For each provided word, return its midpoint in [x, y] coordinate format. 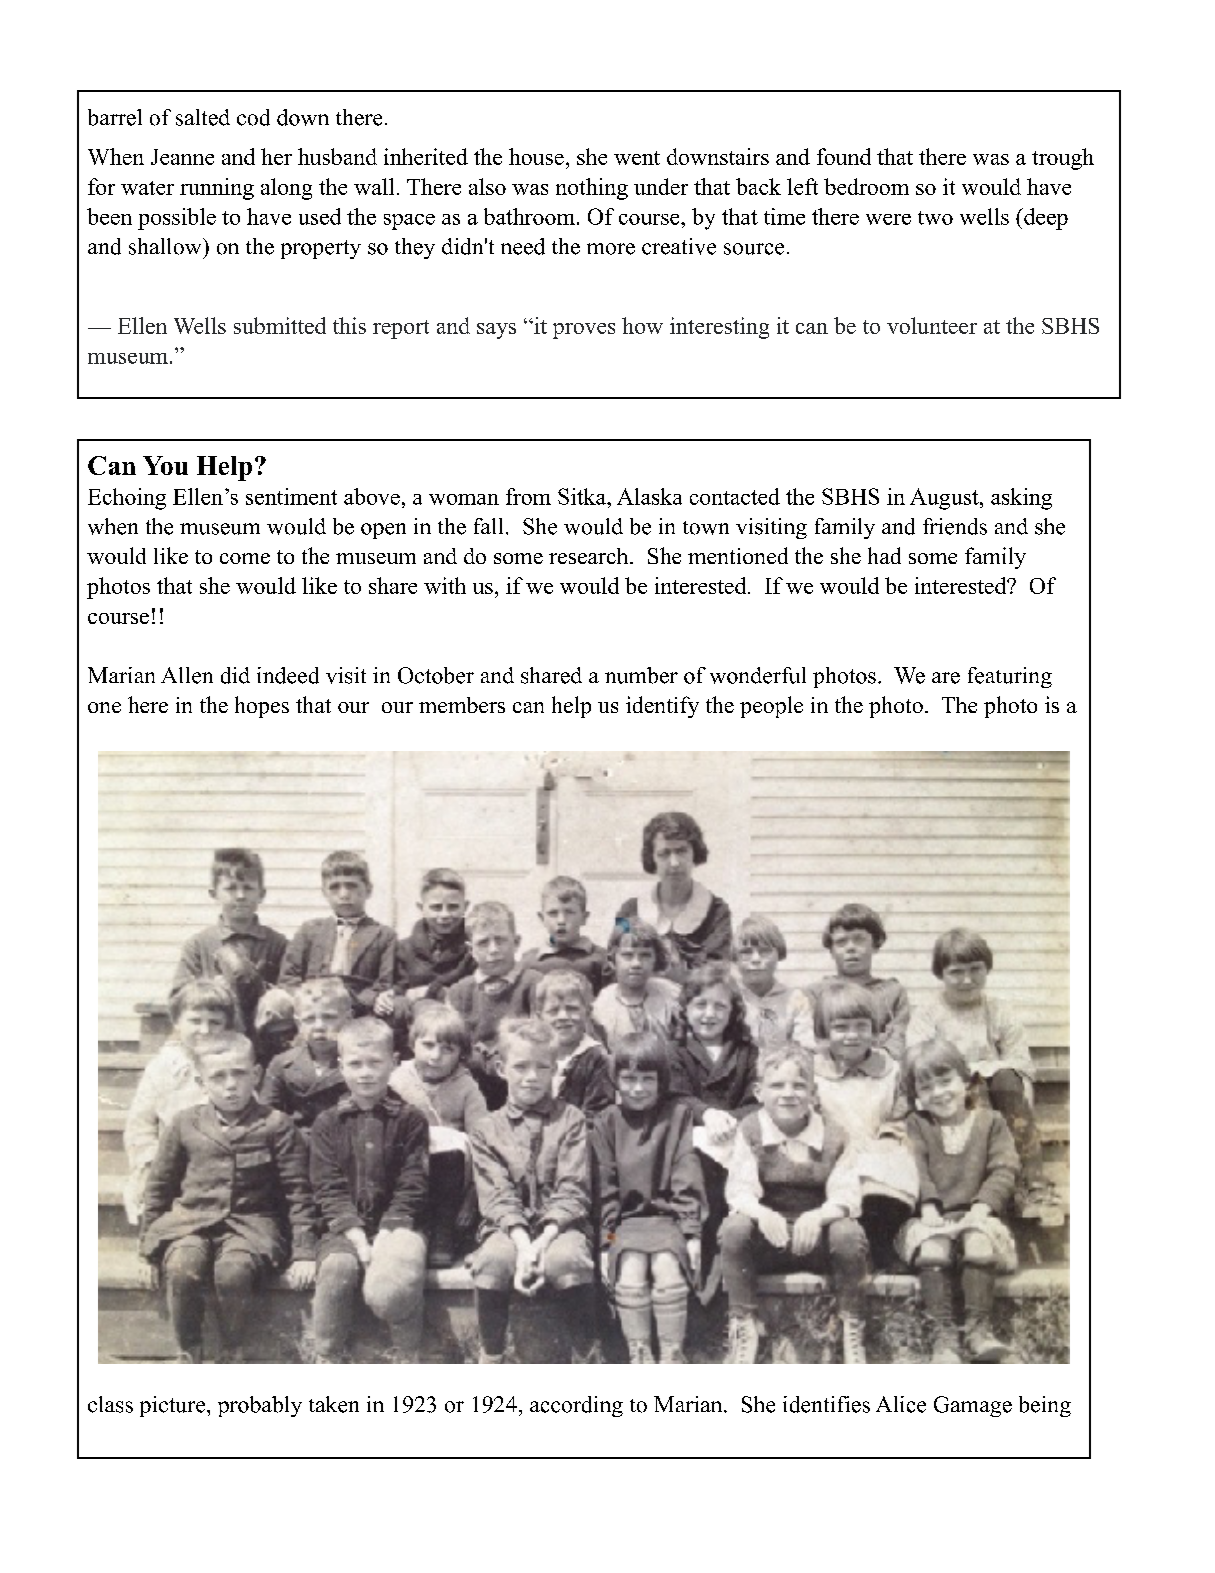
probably [260, 1406]
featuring [1010, 677]
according [576, 1406]
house [536, 156]
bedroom [866, 186]
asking [1021, 499]
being [1045, 1406]
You [165, 465]
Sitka [583, 496]
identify [662, 707]
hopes [262, 707]
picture [174, 1406]
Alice [901, 1404]
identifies [826, 1404]
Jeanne [182, 157]
